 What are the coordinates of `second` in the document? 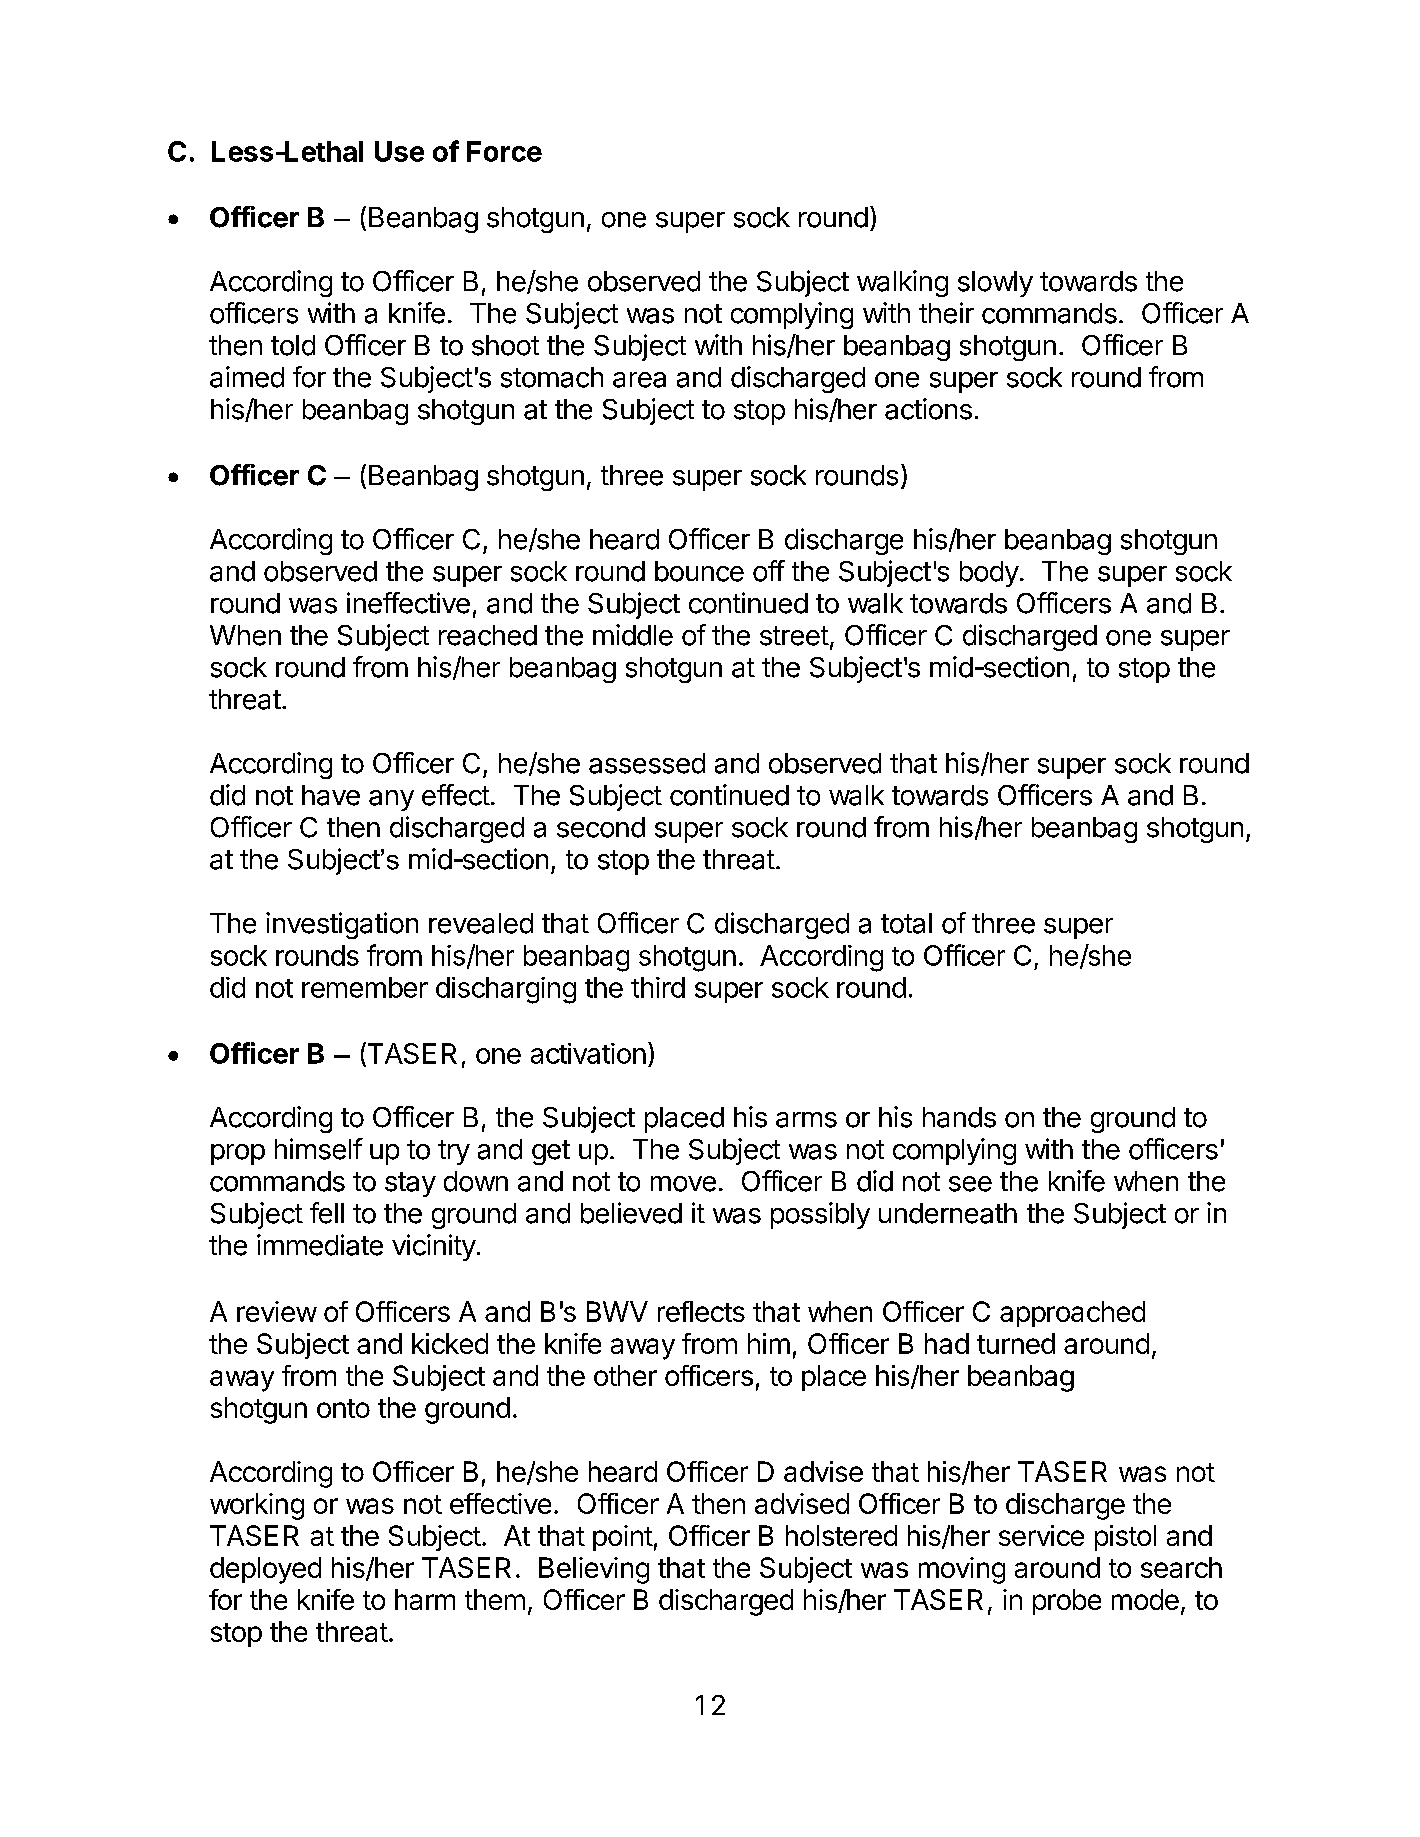 It's located at (601, 827).
